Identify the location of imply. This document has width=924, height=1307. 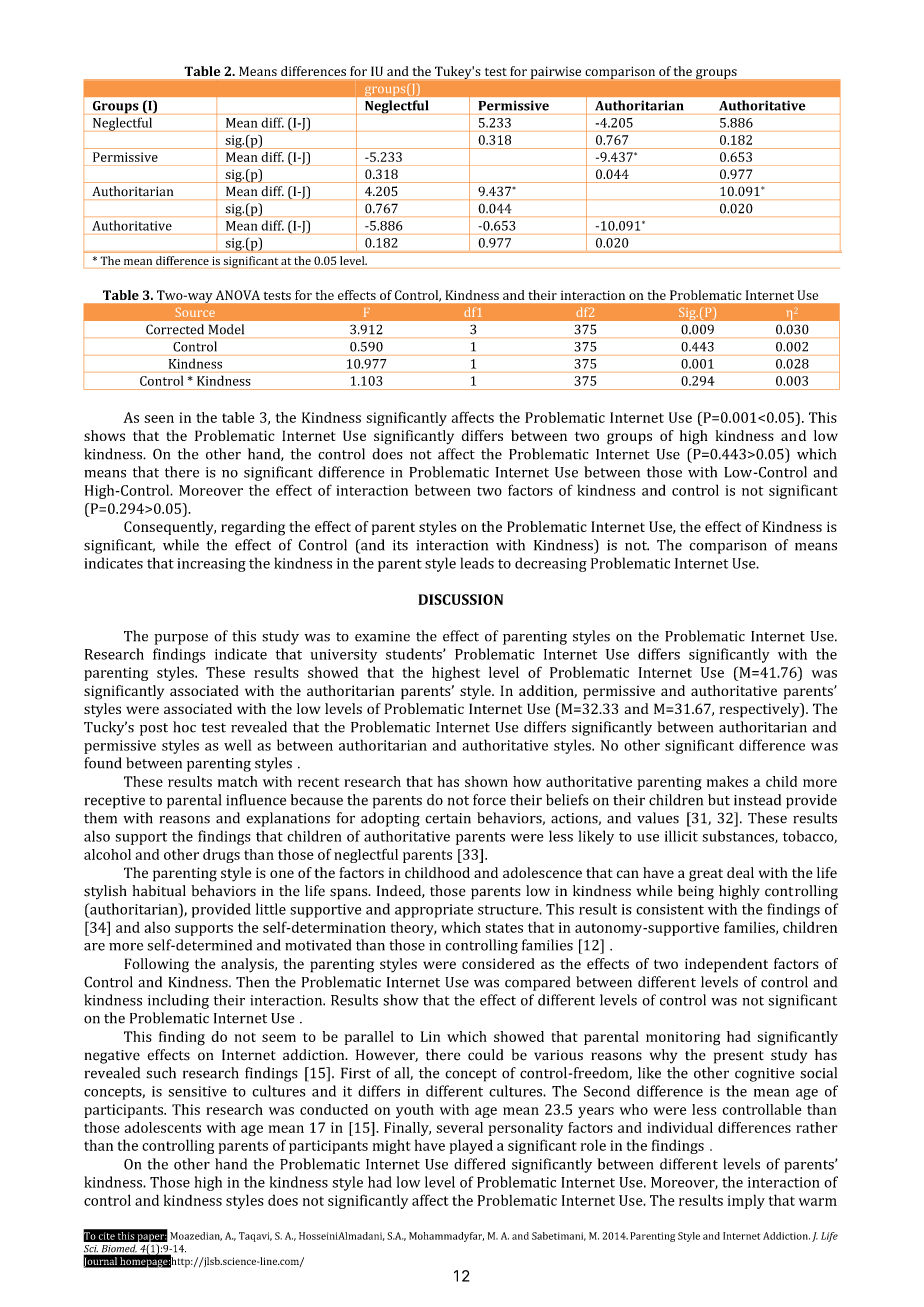
(746, 1201).
